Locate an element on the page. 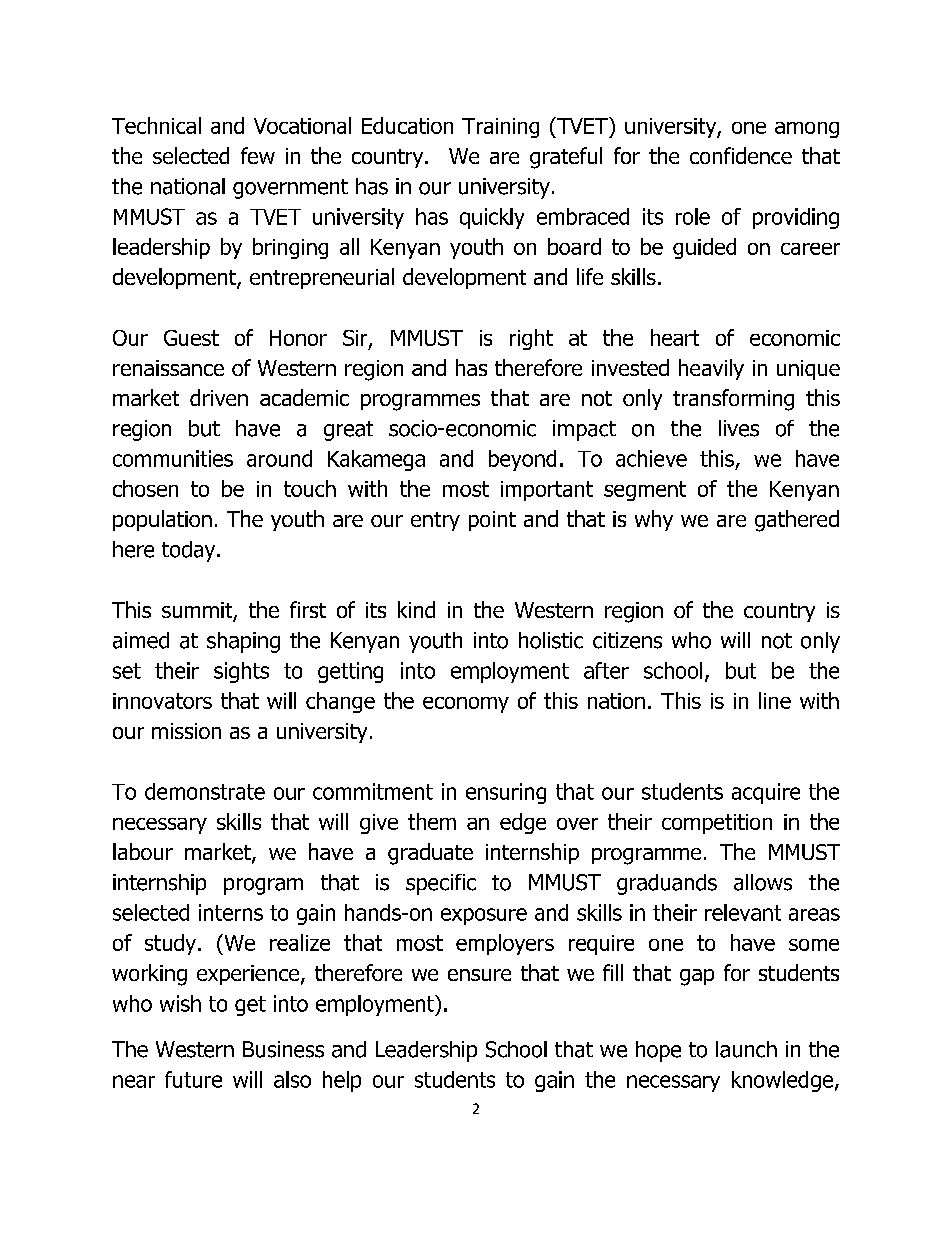  few is located at coordinates (258, 155).
